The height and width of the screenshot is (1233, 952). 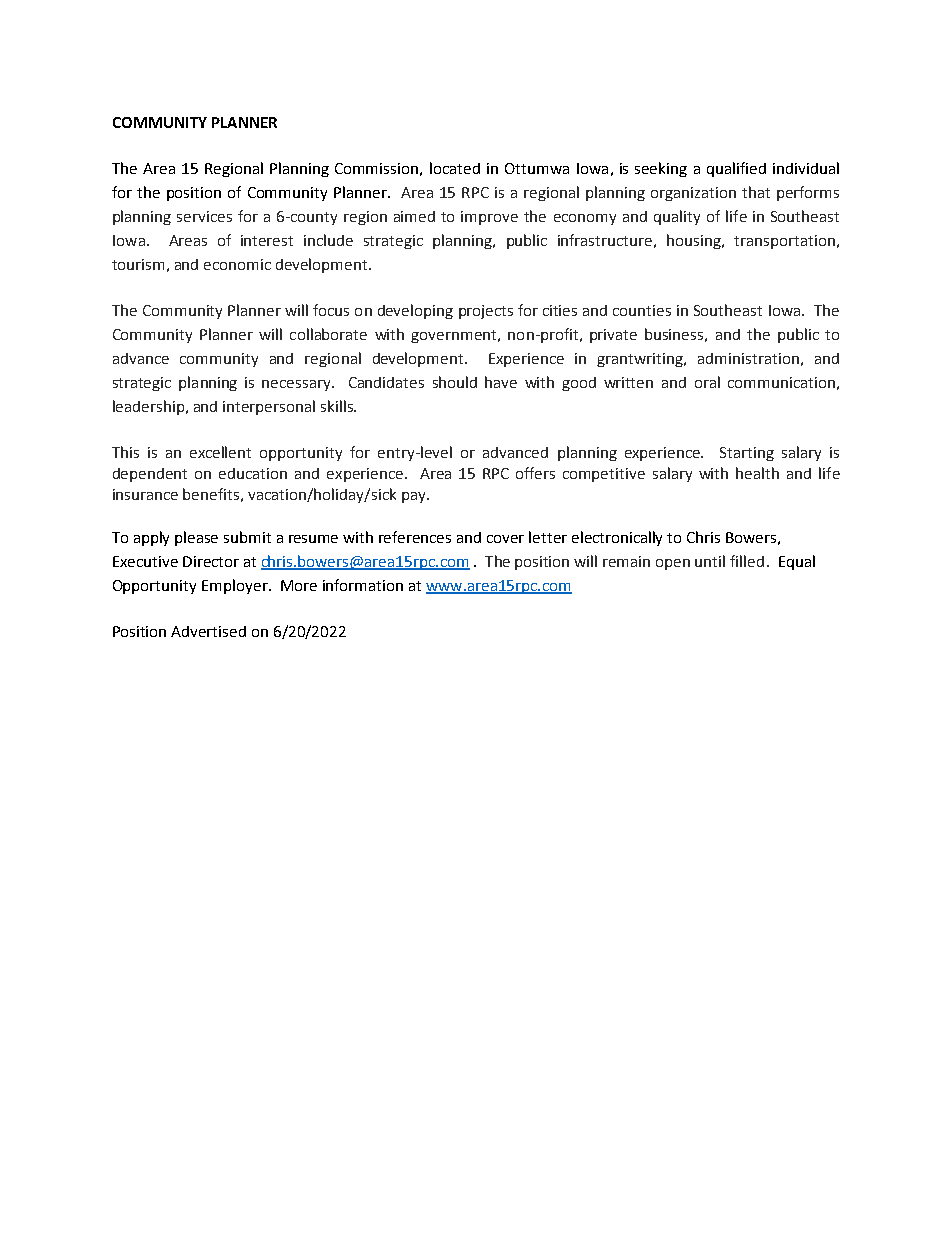 What do you see at coordinates (208, 631) in the screenshot?
I see `Advertised` at bounding box center [208, 631].
